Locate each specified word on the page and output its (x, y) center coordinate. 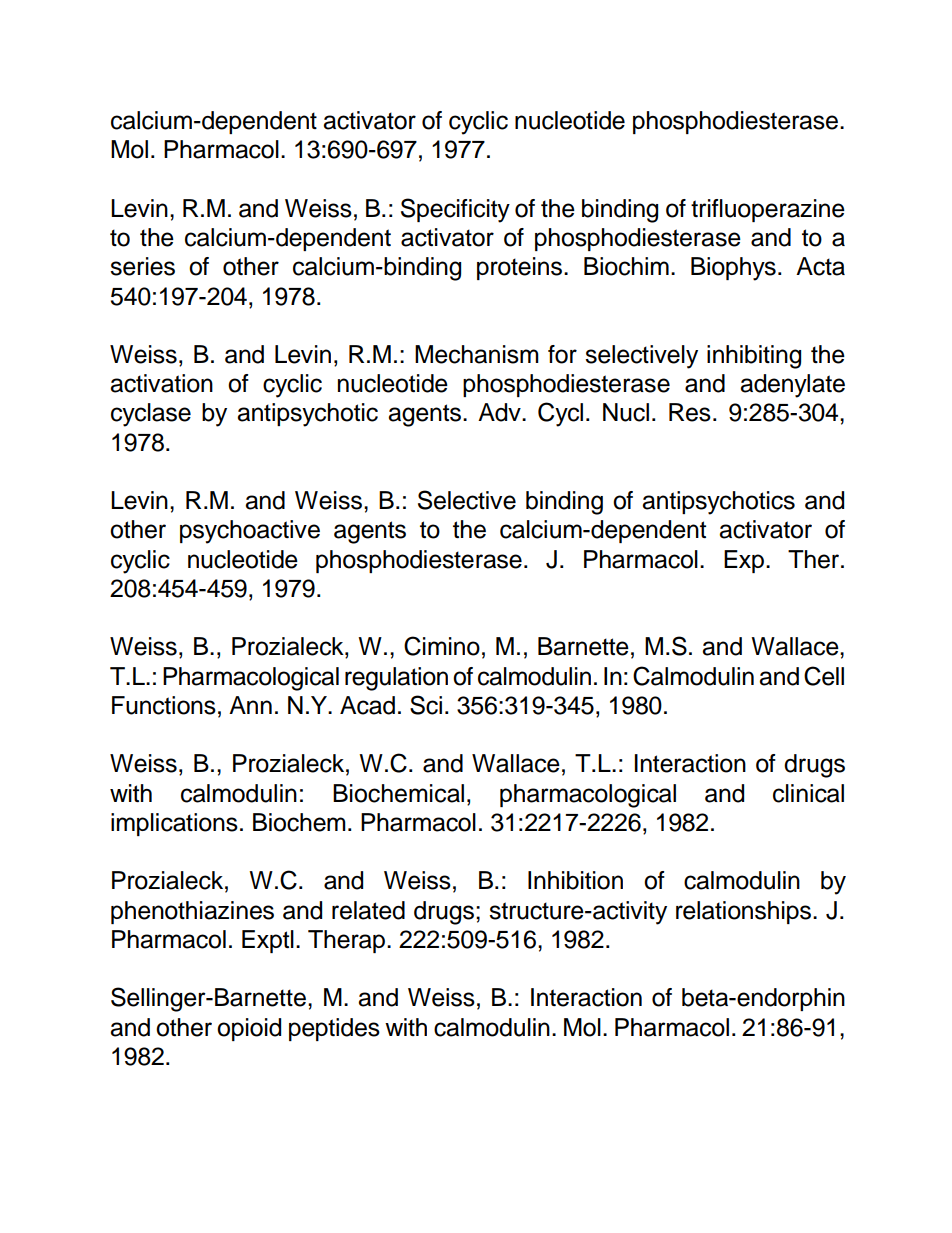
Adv (500, 412)
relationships (745, 912)
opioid (249, 1029)
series (142, 266)
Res (690, 412)
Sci (426, 705)
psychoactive (250, 532)
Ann (250, 705)
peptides (334, 1029)
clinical (808, 793)
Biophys (733, 269)
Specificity (455, 210)
